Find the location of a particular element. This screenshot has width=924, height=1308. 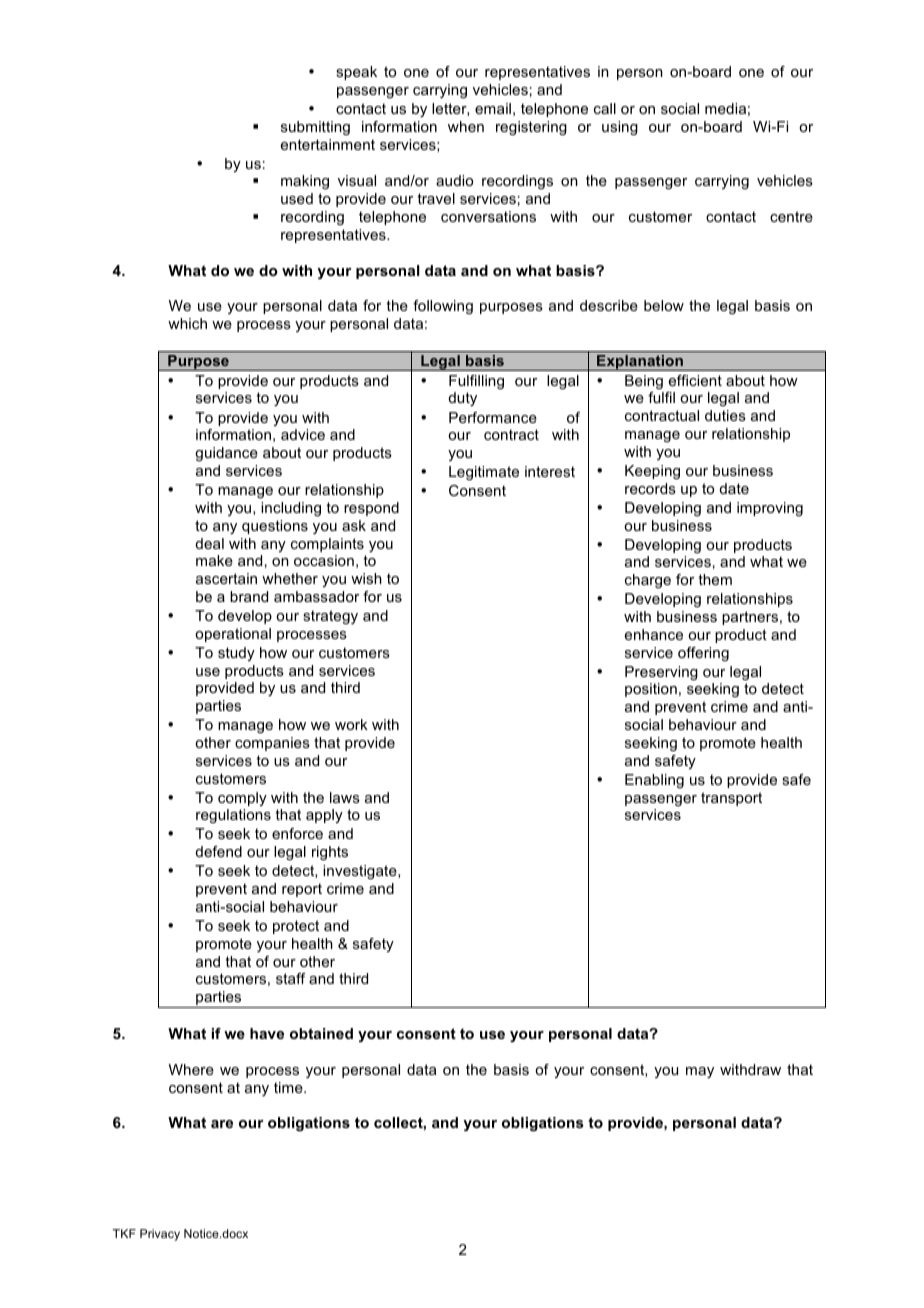

when is located at coordinates (466, 126).
